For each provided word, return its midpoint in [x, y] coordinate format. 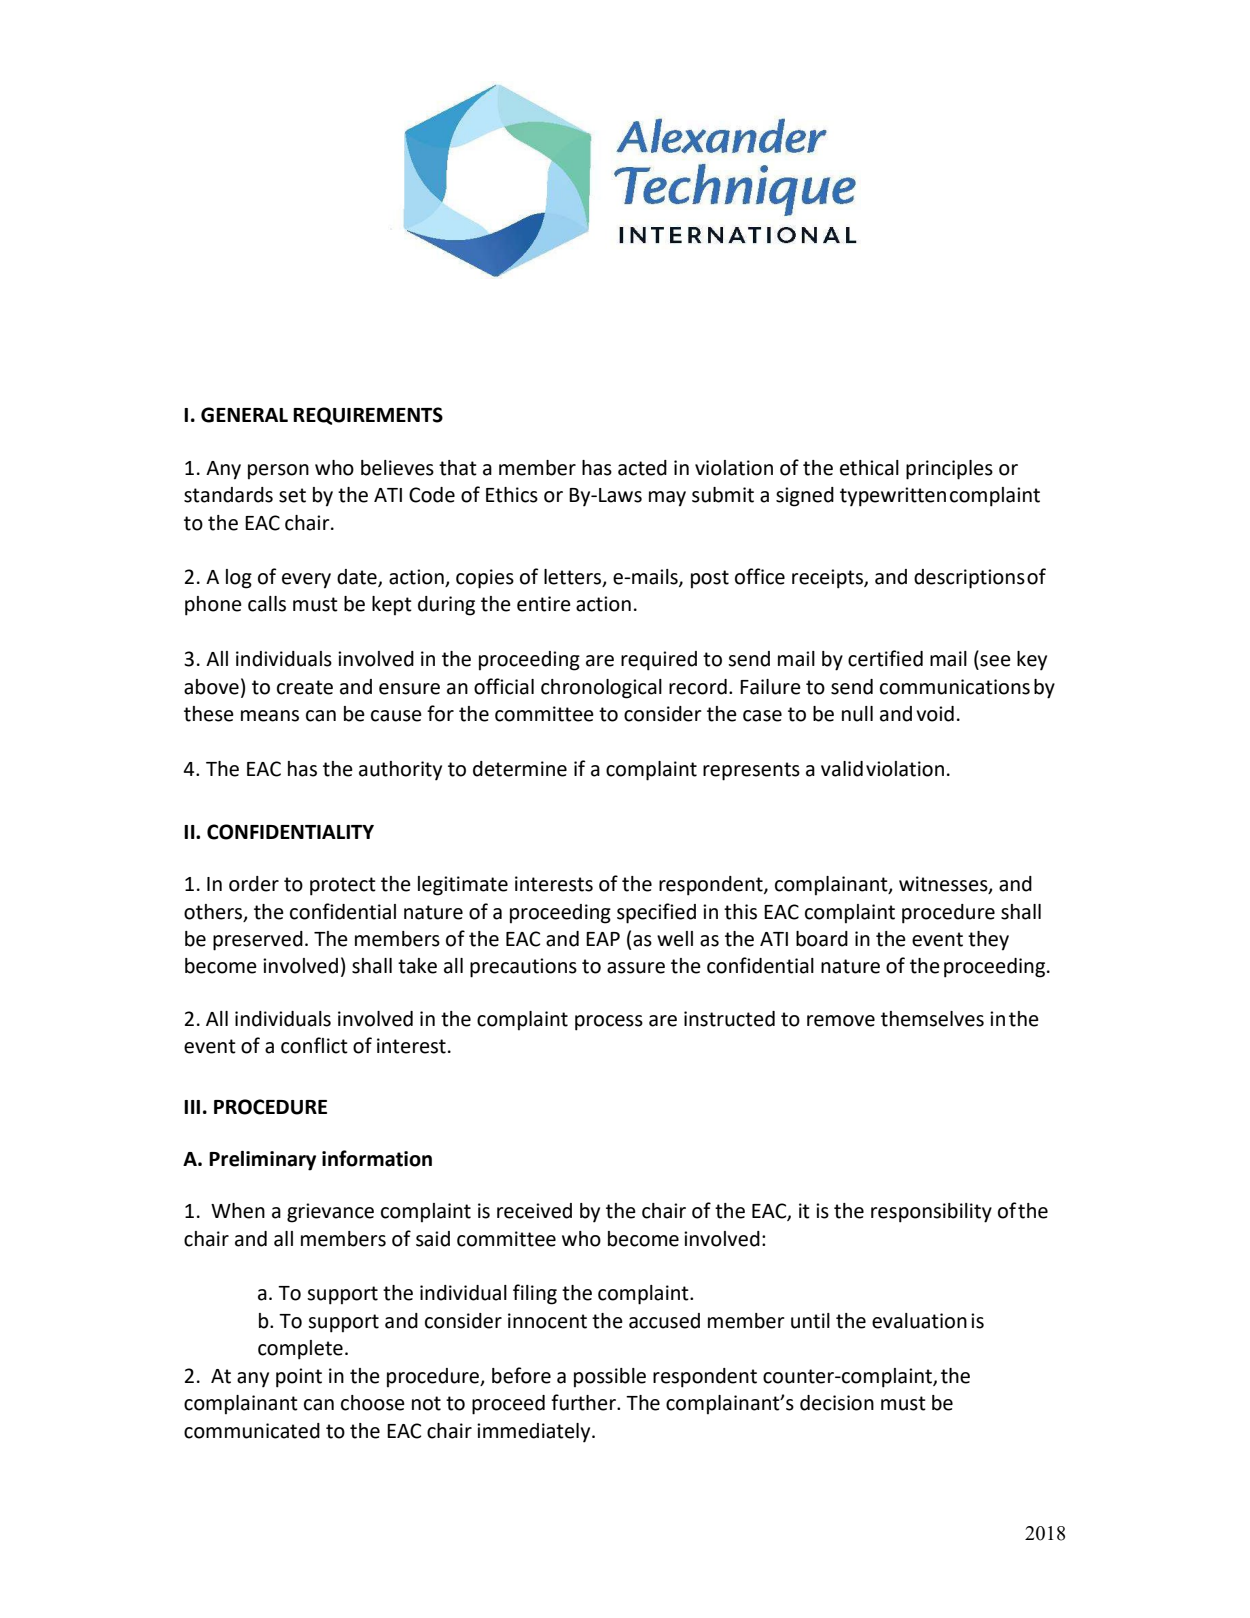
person [278, 472]
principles [949, 470]
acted [642, 468]
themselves [932, 1019]
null [857, 714]
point [299, 1378]
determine [520, 769]
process [609, 1023]
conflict [314, 1045]
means [270, 716]
